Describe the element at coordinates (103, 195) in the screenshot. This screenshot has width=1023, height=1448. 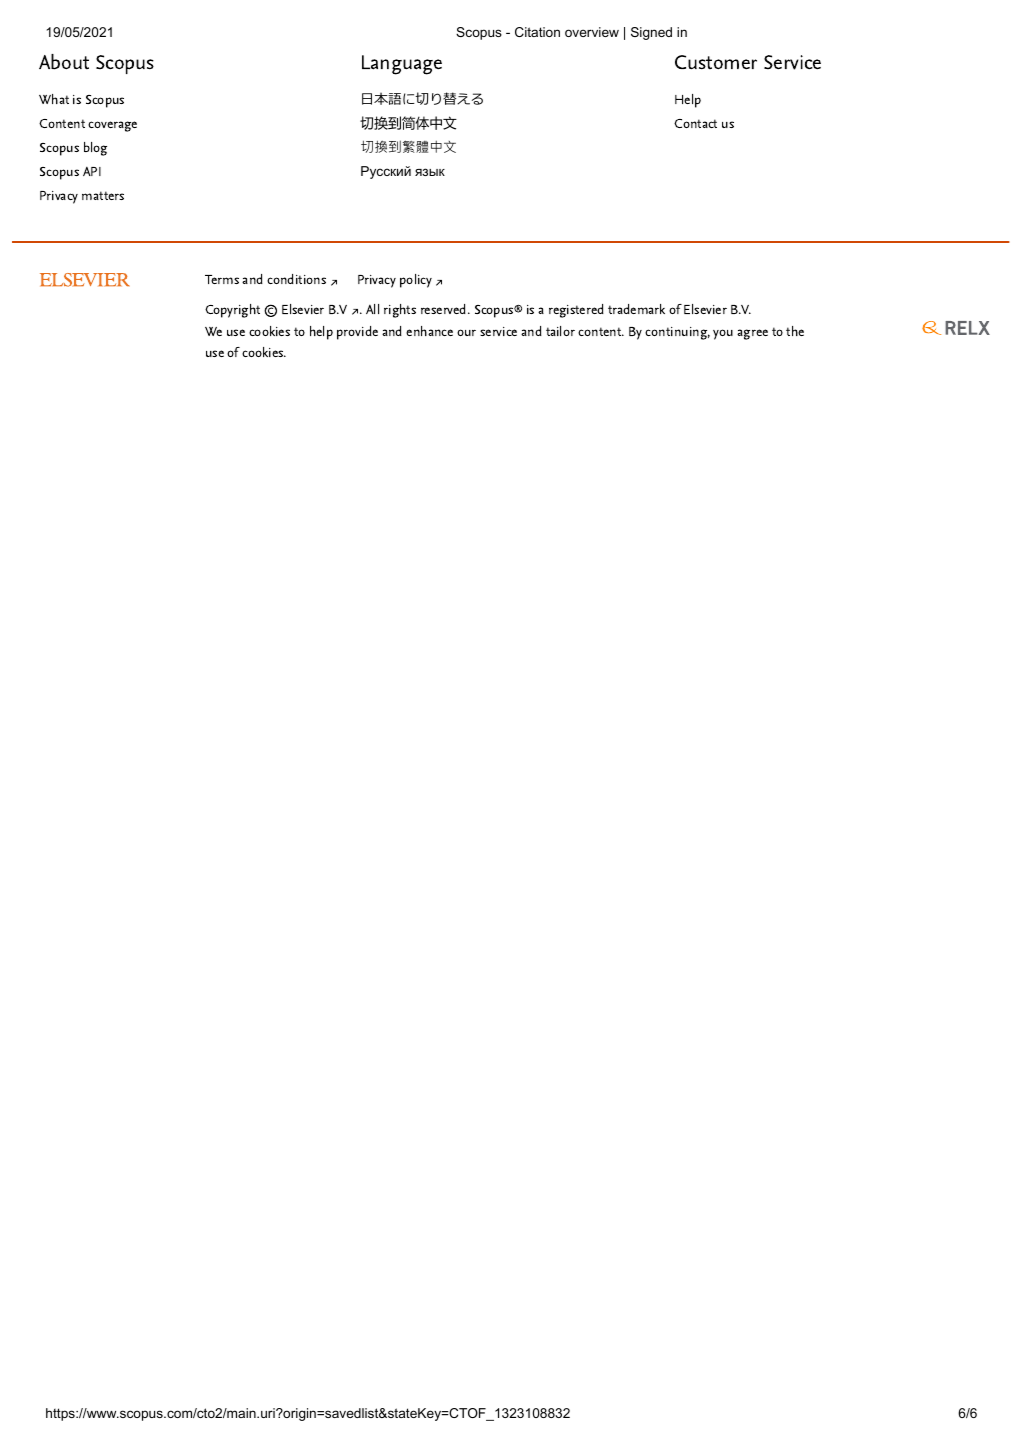
I see `matters` at that location.
